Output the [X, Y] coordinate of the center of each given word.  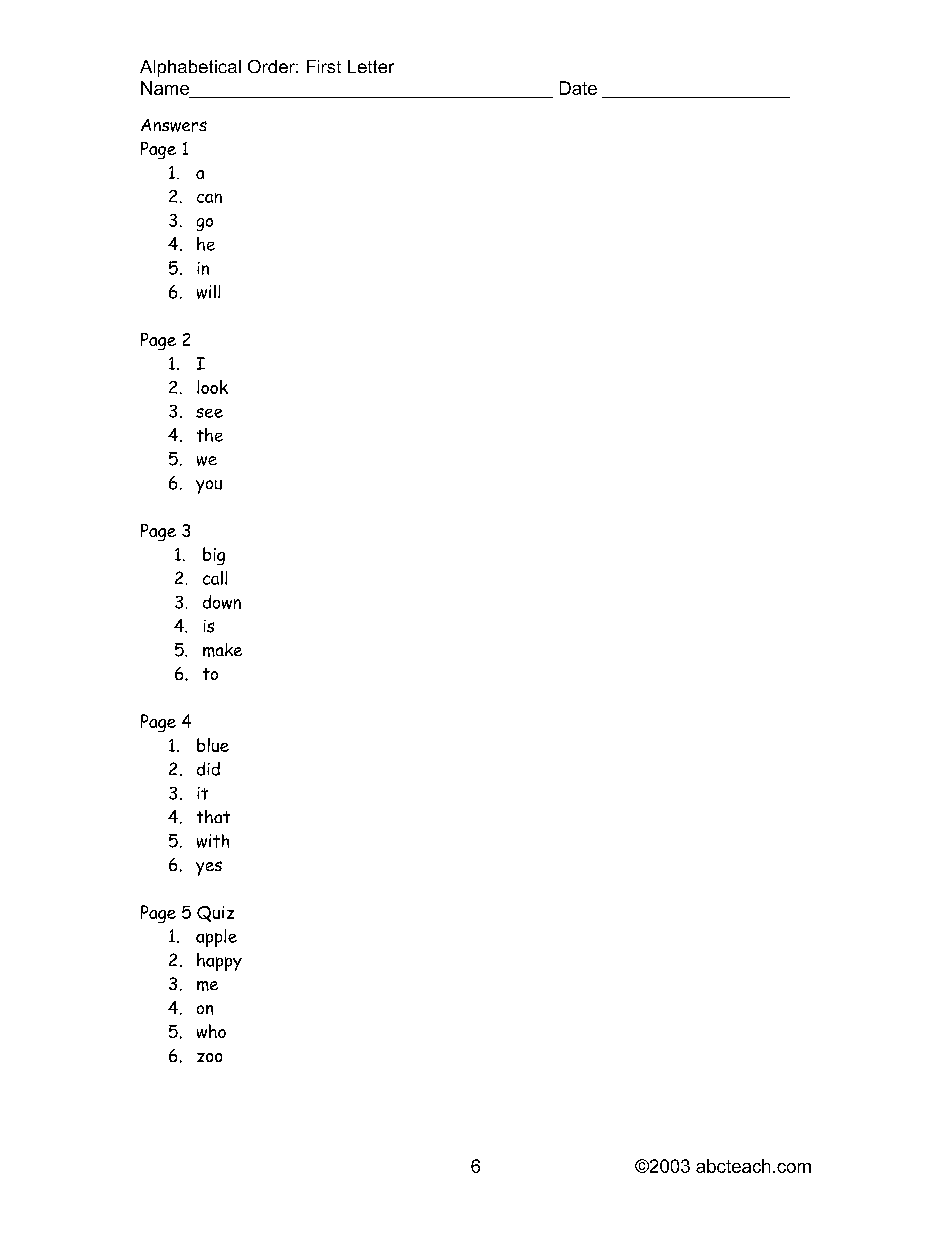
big [214, 556]
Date [578, 88]
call [215, 578]
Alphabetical [190, 68]
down [222, 602]
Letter [371, 66]
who [211, 1031]
